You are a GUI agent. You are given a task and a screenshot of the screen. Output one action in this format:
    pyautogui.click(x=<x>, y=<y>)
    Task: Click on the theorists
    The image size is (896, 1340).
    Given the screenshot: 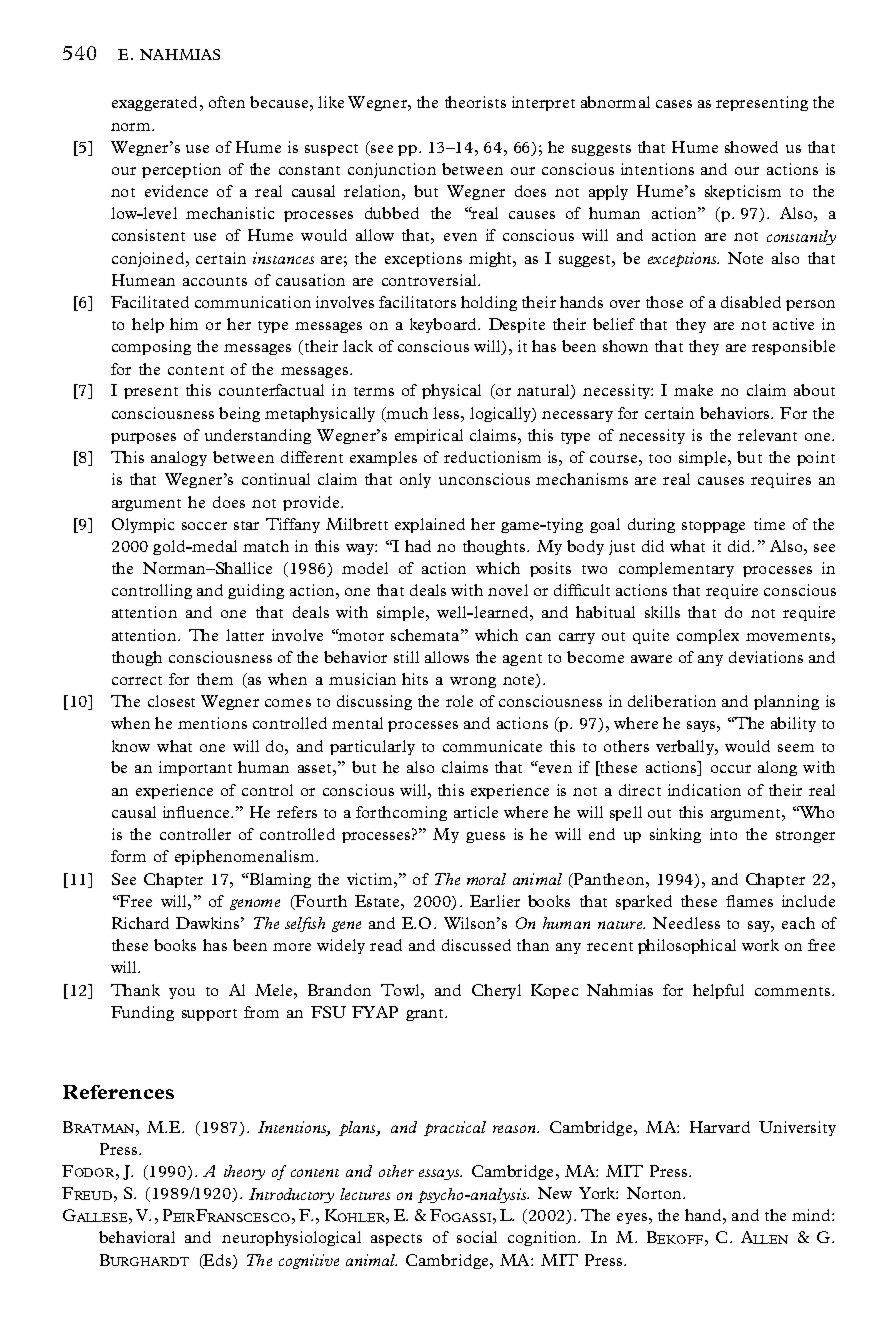 What is the action you would take?
    pyautogui.click(x=475, y=102)
